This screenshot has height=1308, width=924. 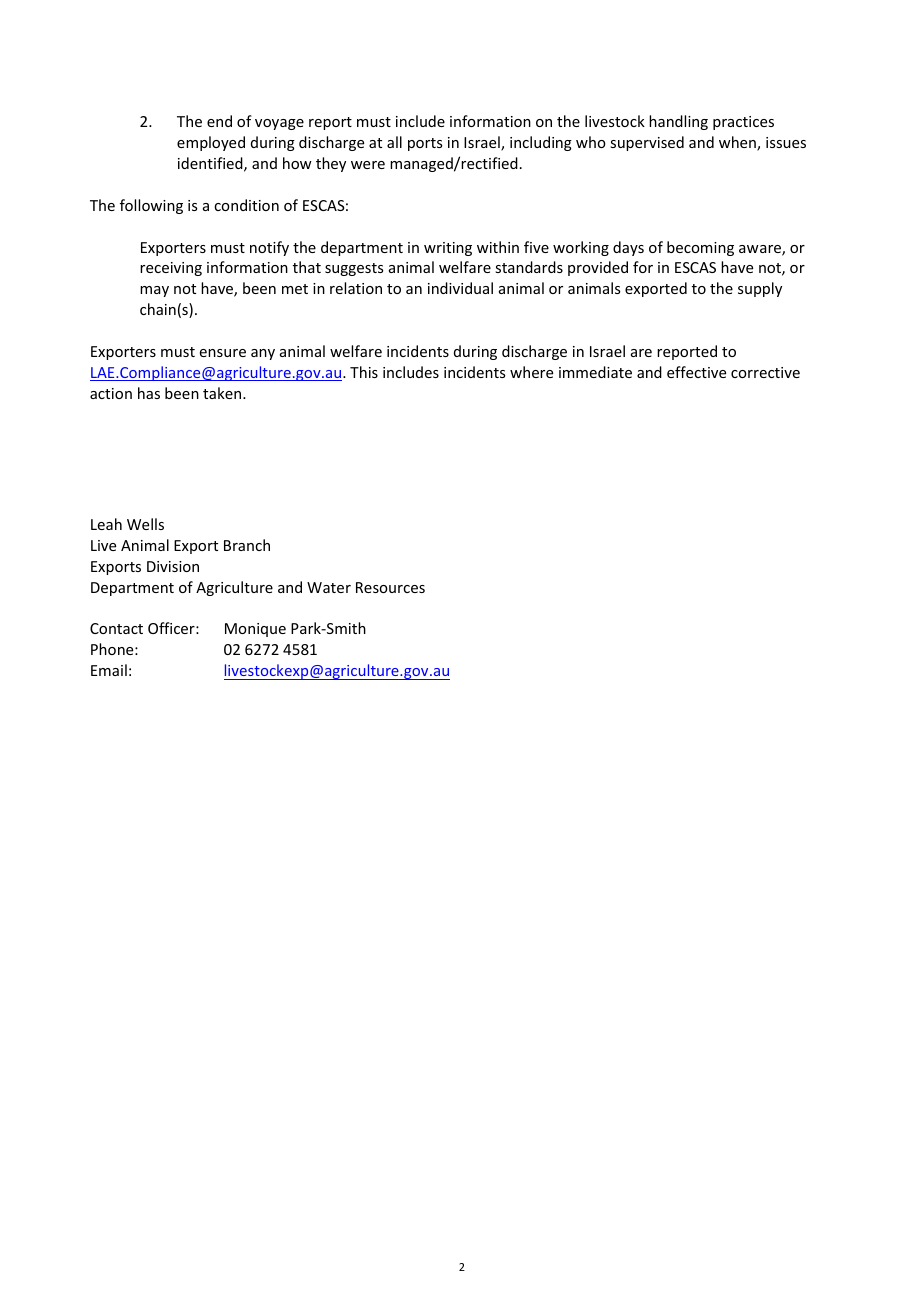 What do you see at coordinates (109, 670) in the screenshot?
I see `Email` at bounding box center [109, 670].
